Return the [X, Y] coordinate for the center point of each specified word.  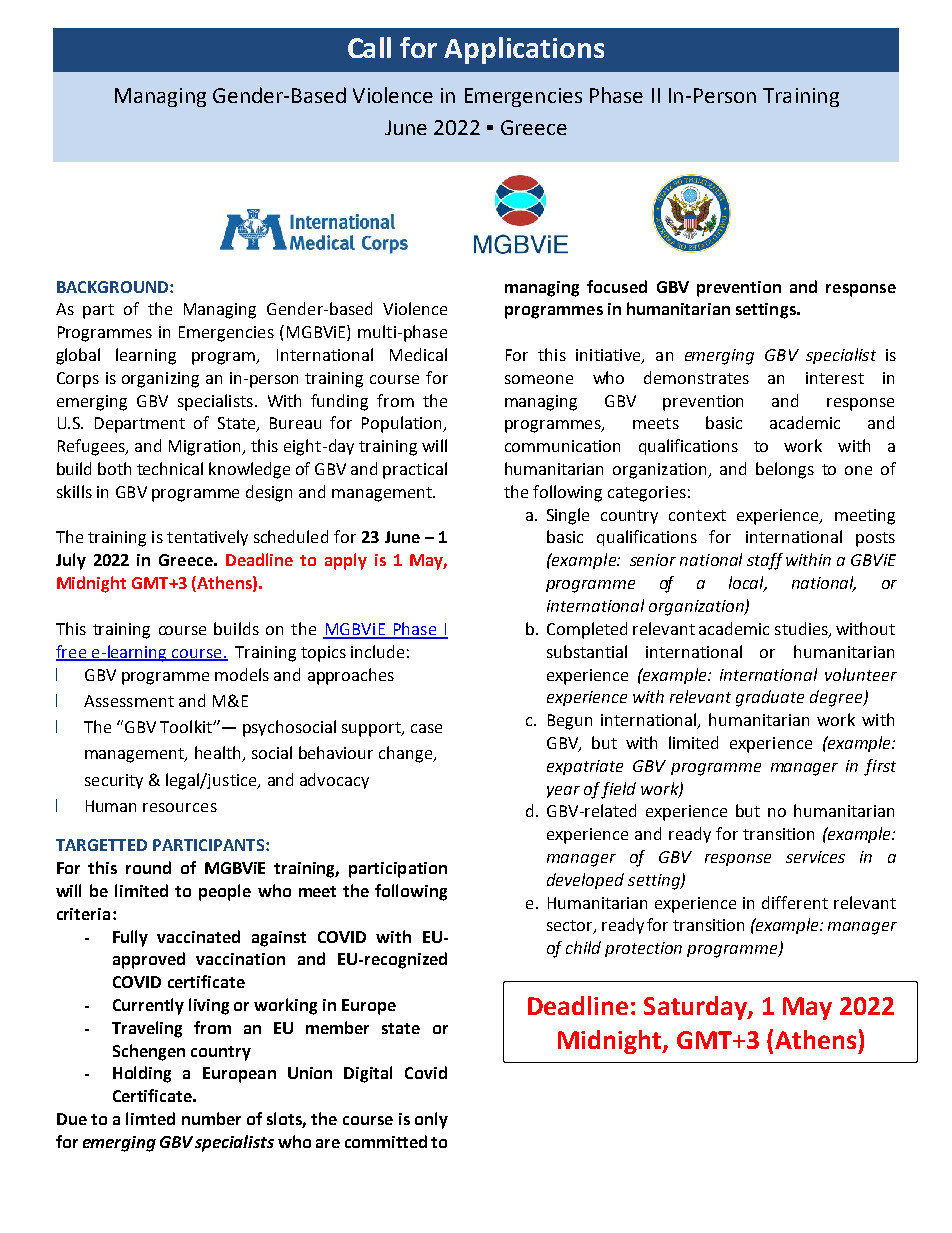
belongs [785, 470]
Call [369, 47]
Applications [524, 50]
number [211, 1118]
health [219, 754]
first [880, 767]
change [407, 754]
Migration [206, 448]
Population [403, 424]
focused [617, 286]
